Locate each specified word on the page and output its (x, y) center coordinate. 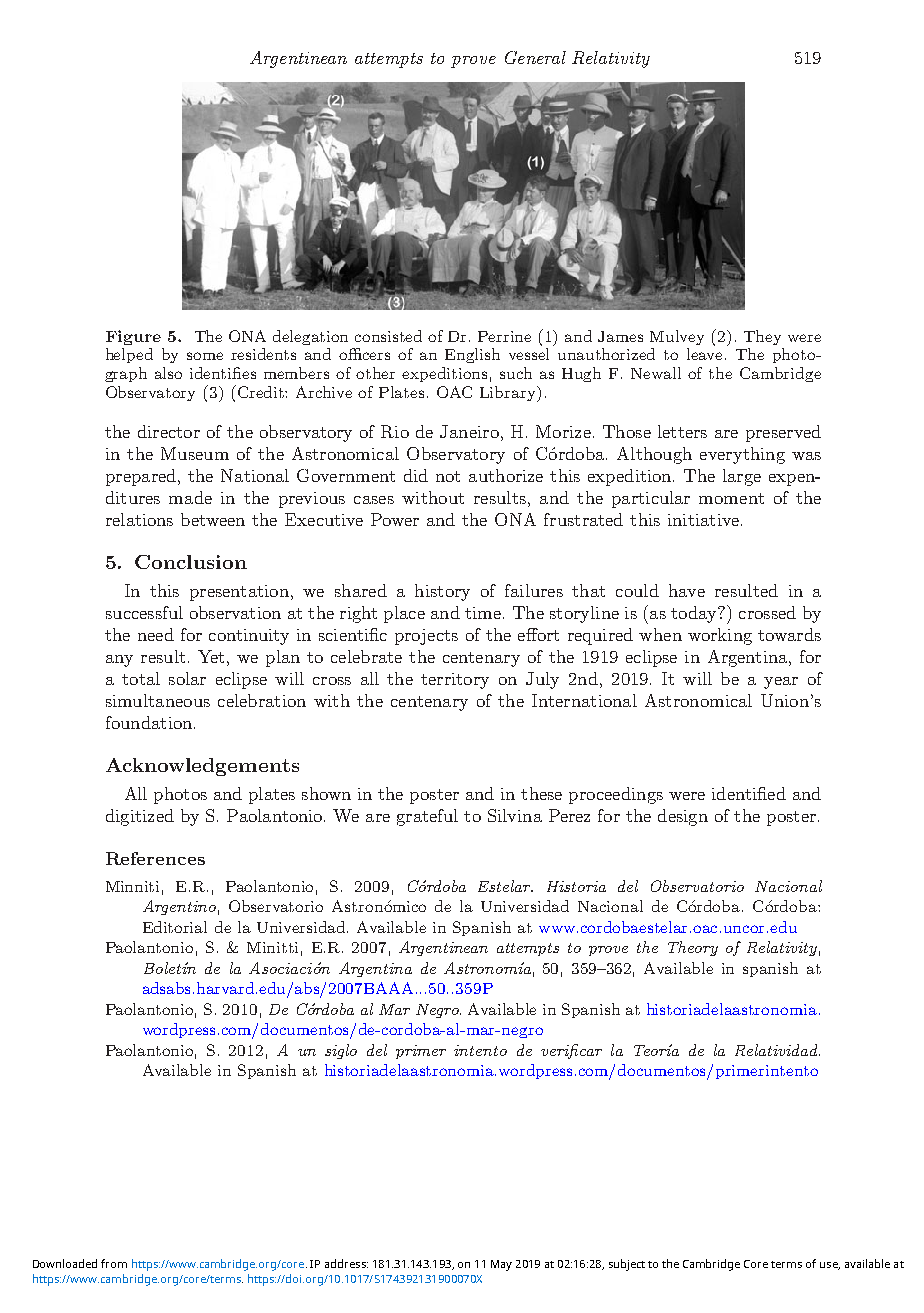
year (781, 683)
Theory (693, 948)
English (472, 355)
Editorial (175, 927)
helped (129, 355)
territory (455, 681)
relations (139, 519)
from (114, 1263)
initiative (703, 520)
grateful (427, 817)
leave (706, 354)
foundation (150, 722)
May (501, 1265)
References (155, 858)
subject (627, 1265)
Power (395, 519)
